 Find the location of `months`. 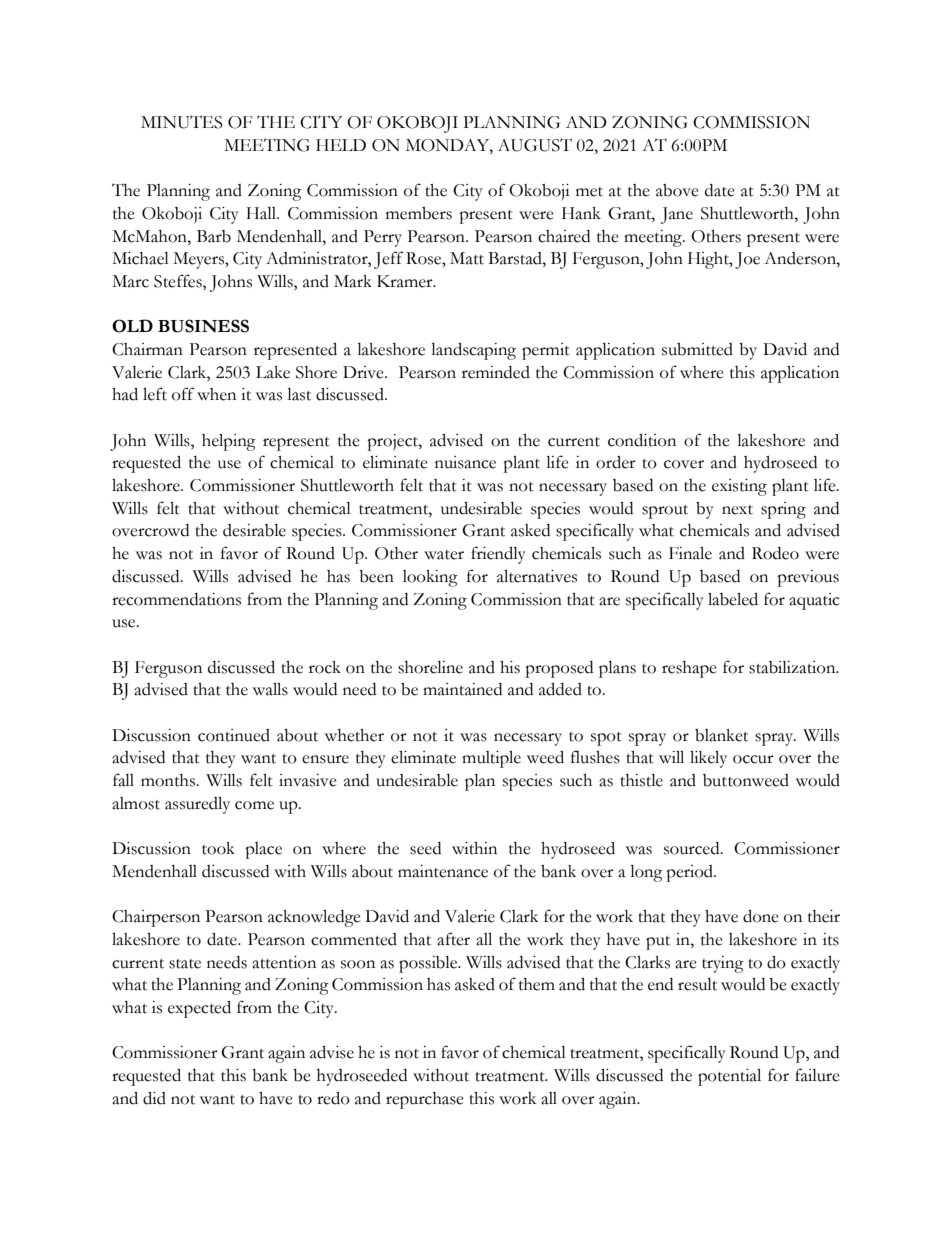

months is located at coordinates (169, 780).
